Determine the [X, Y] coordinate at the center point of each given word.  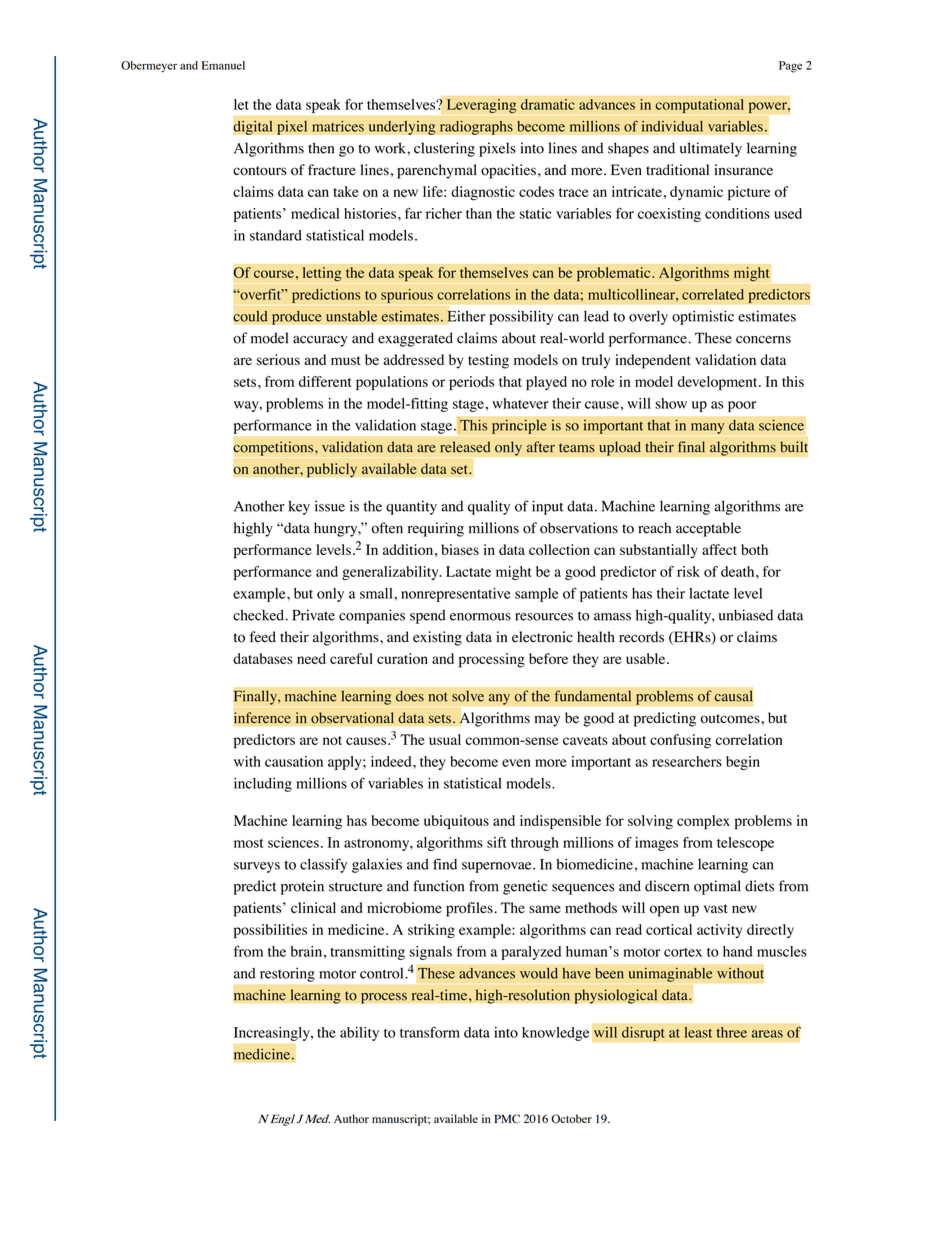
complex [703, 822]
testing [488, 361]
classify [323, 865]
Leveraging [482, 106]
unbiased [746, 615]
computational [699, 106]
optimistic [703, 317]
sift [497, 842]
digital [253, 127]
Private [313, 615]
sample [537, 595]
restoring [287, 975]
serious [278, 360]
